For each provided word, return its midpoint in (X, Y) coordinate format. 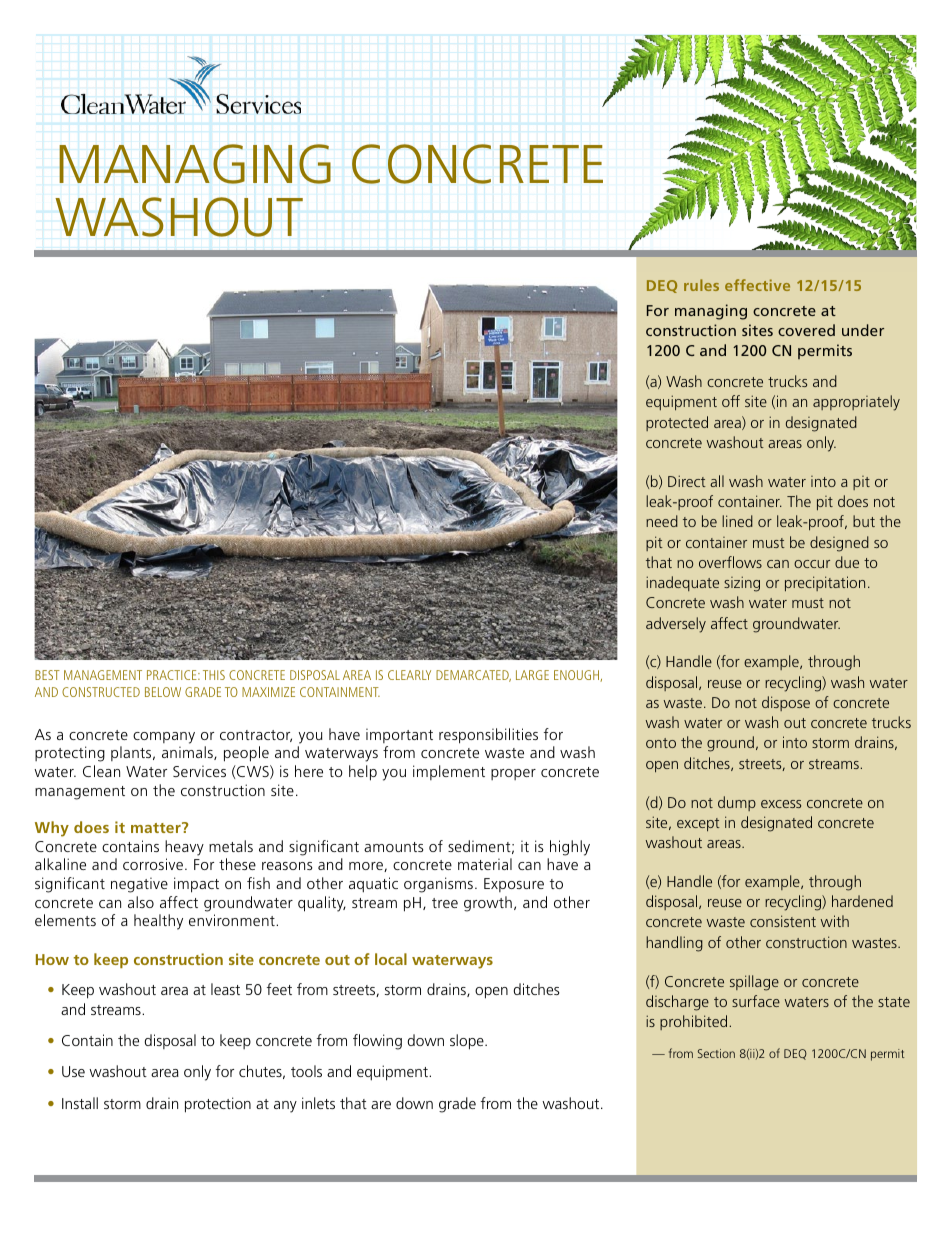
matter (157, 827)
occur (812, 564)
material (485, 864)
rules (701, 285)
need (662, 521)
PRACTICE (173, 675)
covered (806, 330)
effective (757, 285)
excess (781, 804)
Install (80, 1103)
